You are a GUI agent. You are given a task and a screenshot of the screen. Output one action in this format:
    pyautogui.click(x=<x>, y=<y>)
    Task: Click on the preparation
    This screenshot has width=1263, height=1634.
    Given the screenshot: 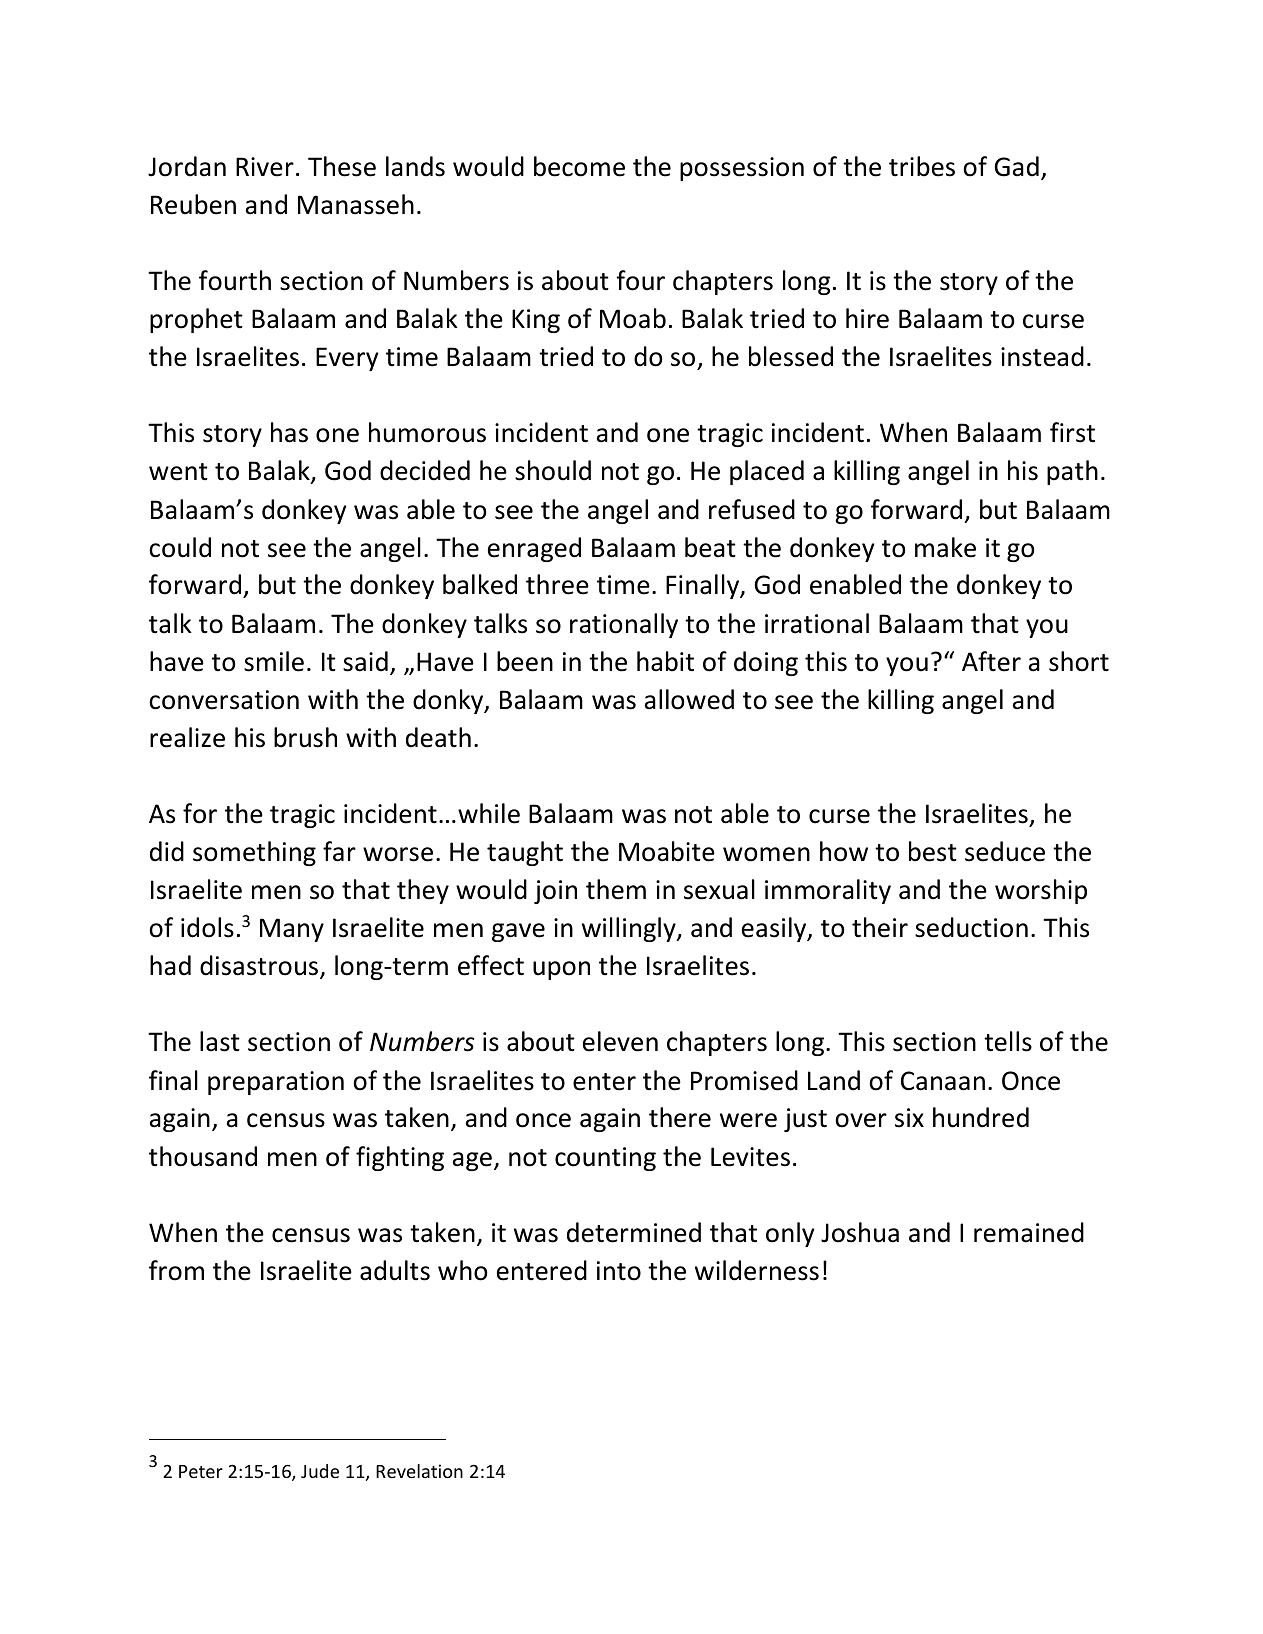 What is the action you would take?
    pyautogui.click(x=276, y=1083)
